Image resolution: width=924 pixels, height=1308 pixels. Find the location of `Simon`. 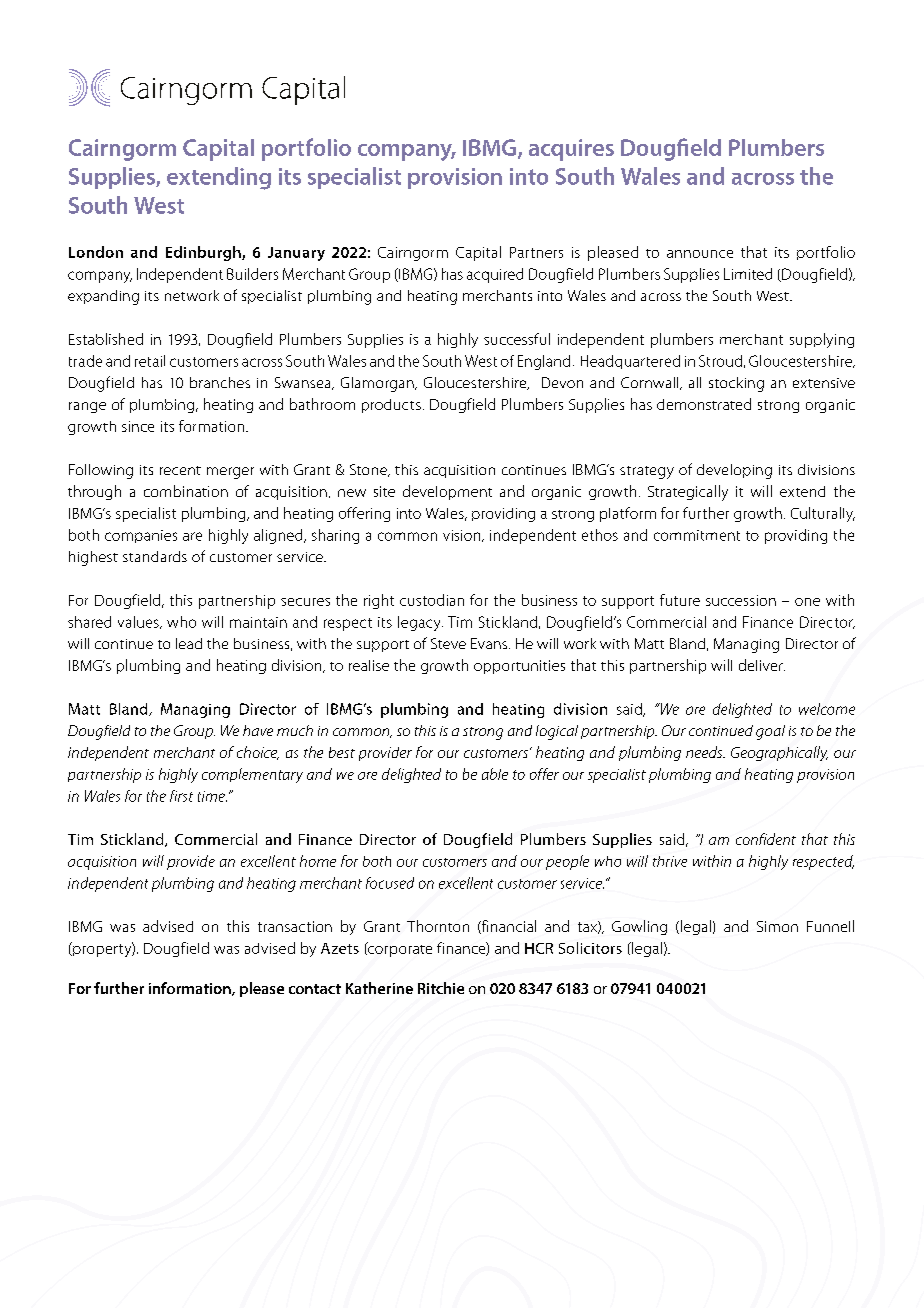

Simon is located at coordinates (777, 926).
